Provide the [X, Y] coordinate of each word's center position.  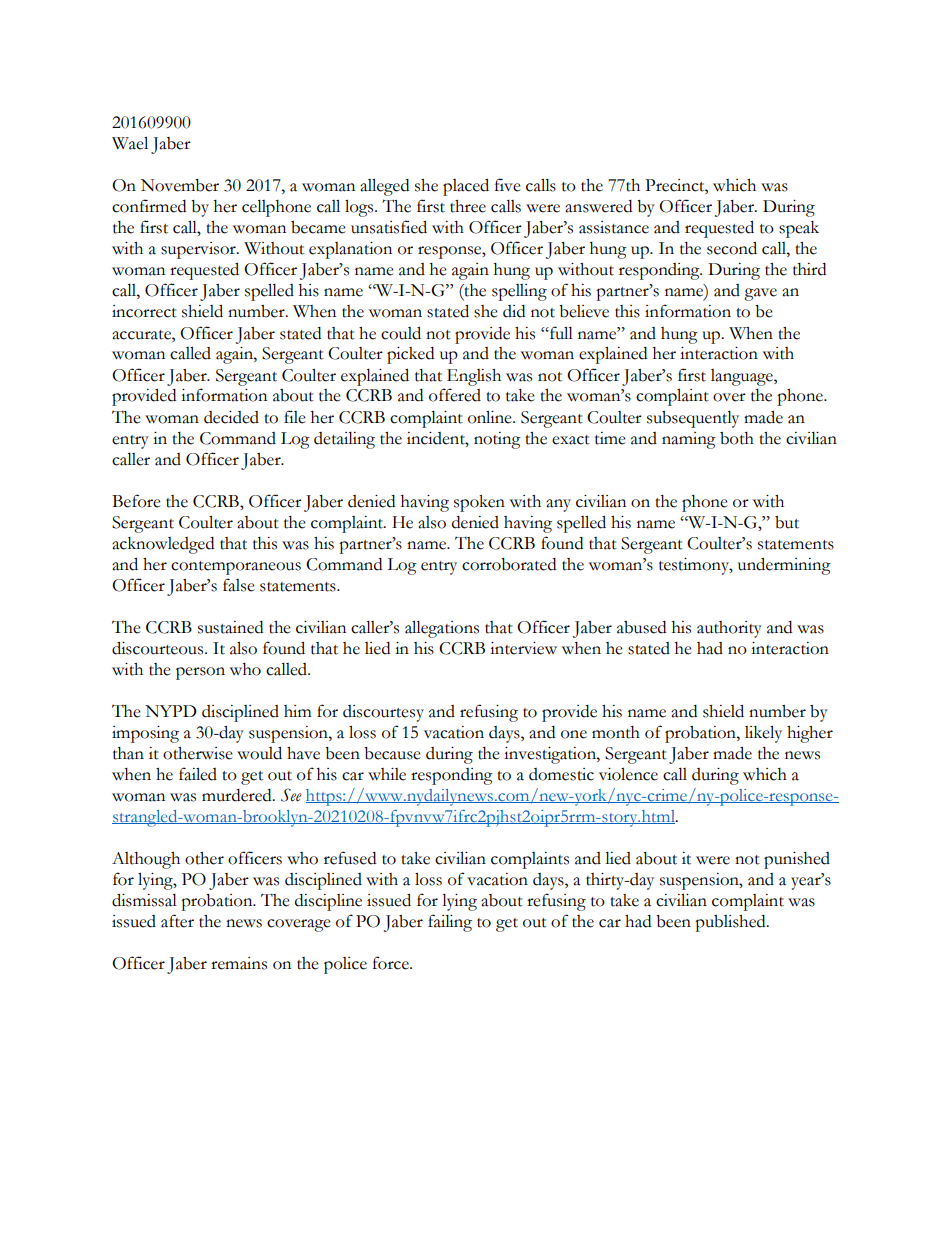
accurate [142, 335]
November [180, 185]
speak [799, 229]
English [474, 377]
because [392, 753]
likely [763, 734]
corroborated [509, 564]
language [743, 377]
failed [198, 774]
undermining [784, 566]
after [177, 921]
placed [466, 187]
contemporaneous [236, 568]
